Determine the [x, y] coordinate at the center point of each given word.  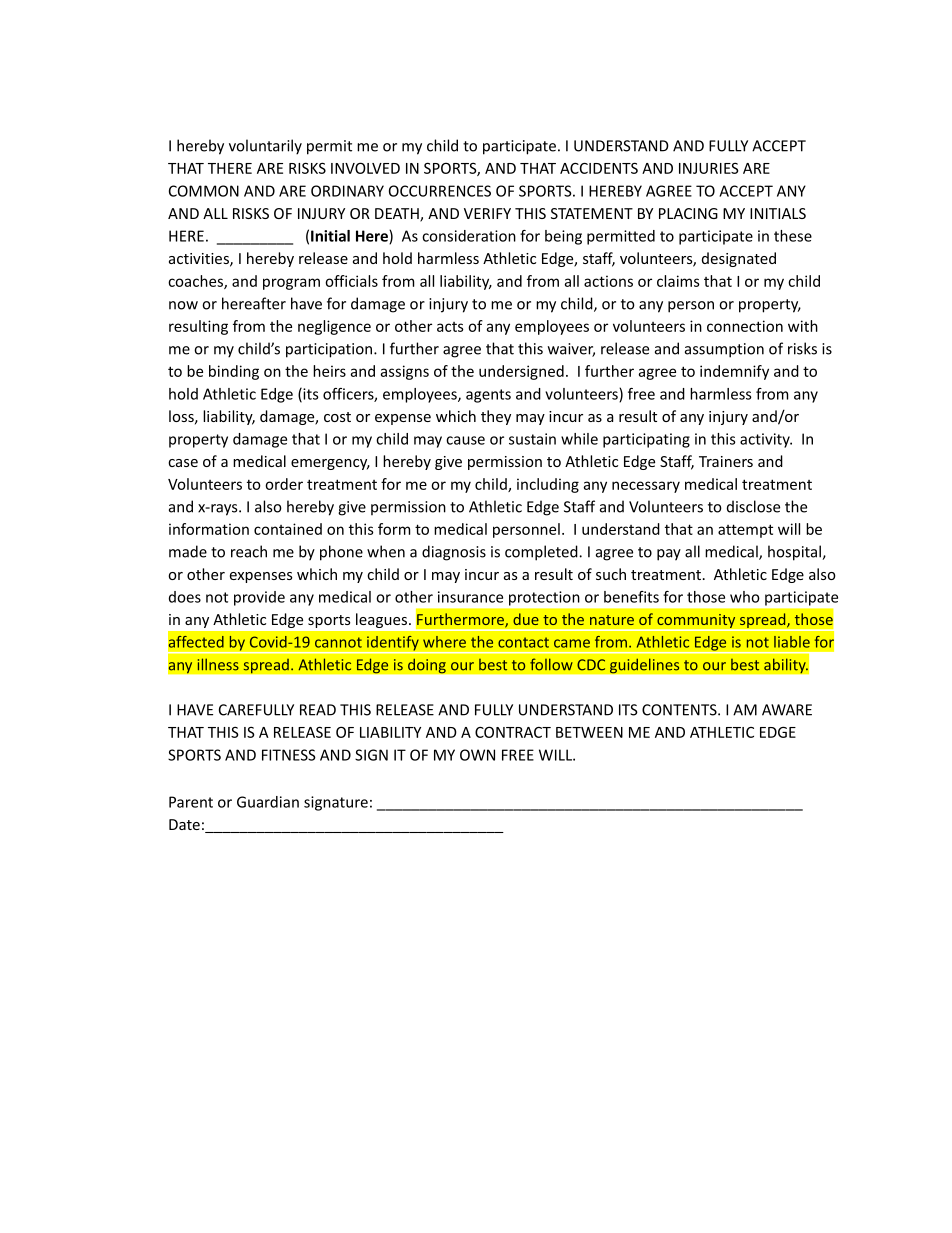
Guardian [268, 802]
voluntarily [265, 147]
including [548, 485]
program [291, 284]
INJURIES [709, 168]
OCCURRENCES [440, 191]
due [526, 619]
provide [259, 598]
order [284, 484]
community [696, 622]
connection [745, 326]
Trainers [726, 461]
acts [450, 327]
